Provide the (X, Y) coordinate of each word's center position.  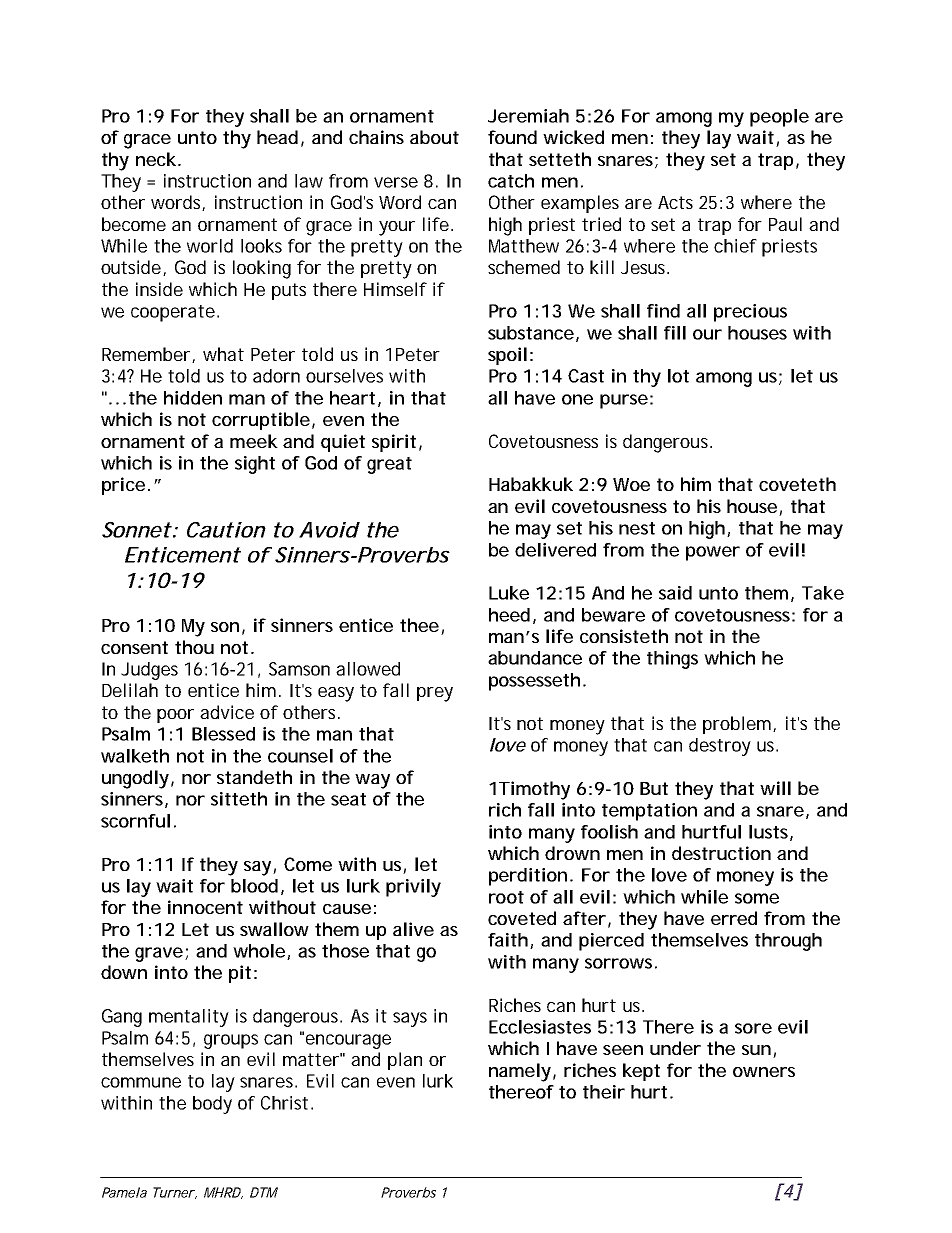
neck (156, 159)
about (434, 137)
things (672, 660)
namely (520, 1072)
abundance (535, 658)
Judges (149, 671)
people (779, 118)
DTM (264, 1192)
